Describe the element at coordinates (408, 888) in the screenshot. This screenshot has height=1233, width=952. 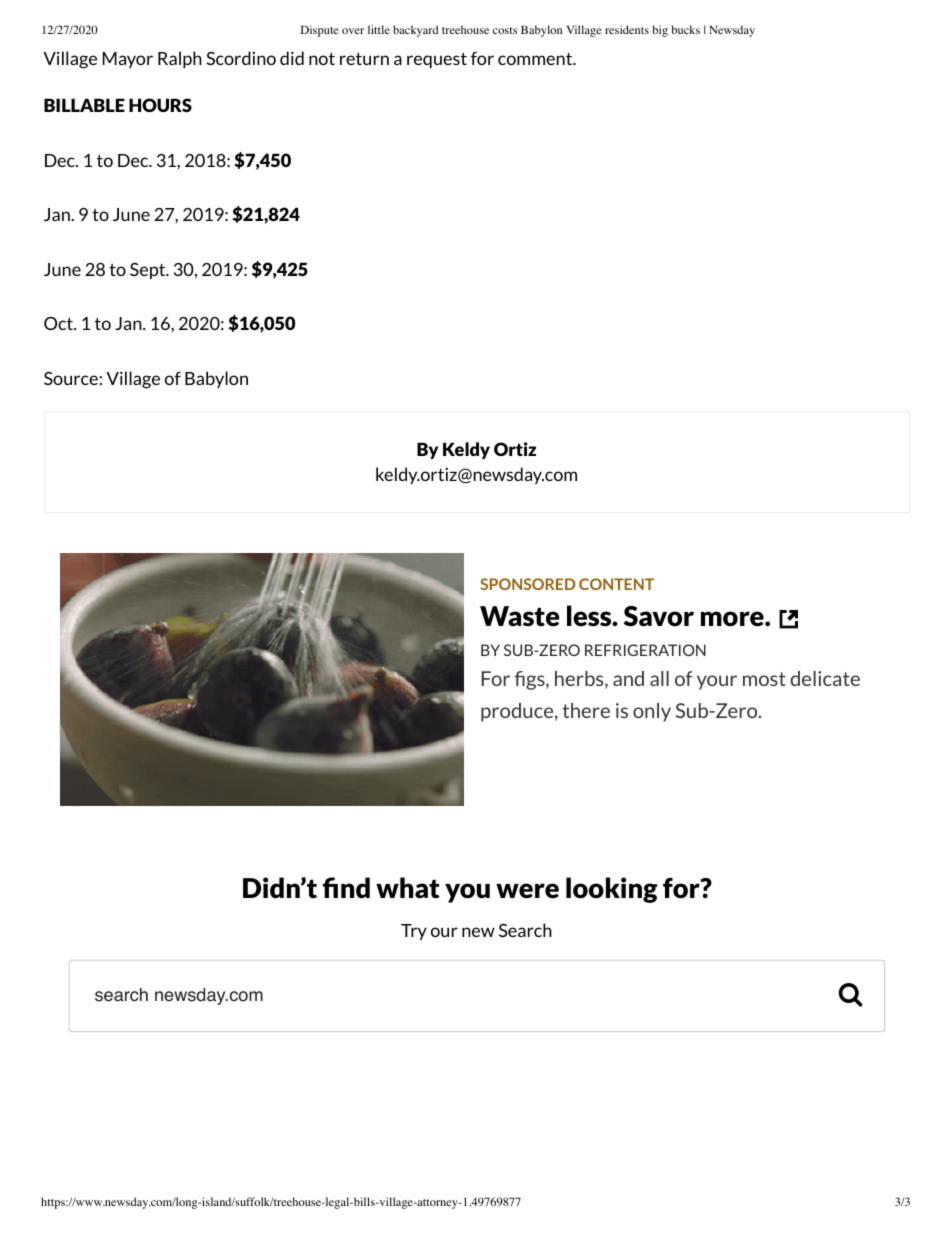
I see `what` at that location.
